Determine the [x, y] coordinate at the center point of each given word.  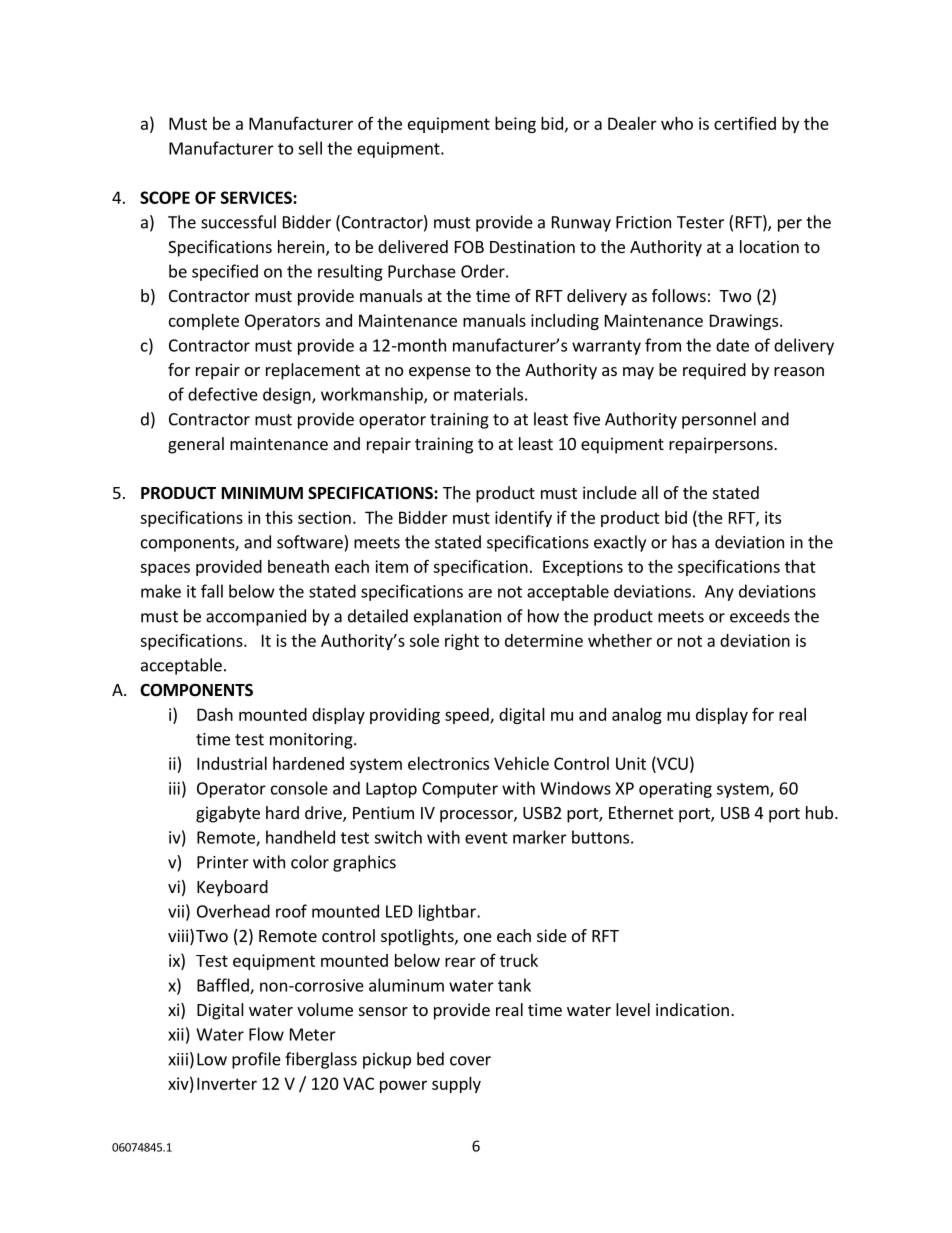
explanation [457, 617]
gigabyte [228, 814]
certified [745, 123]
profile [256, 1060]
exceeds [760, 616]
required [714, 371]
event [486, 838]
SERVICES [257, 197]
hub [819, 812]
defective [223, 394]
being [515, 125]
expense [440, 373]
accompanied [256, 617]
